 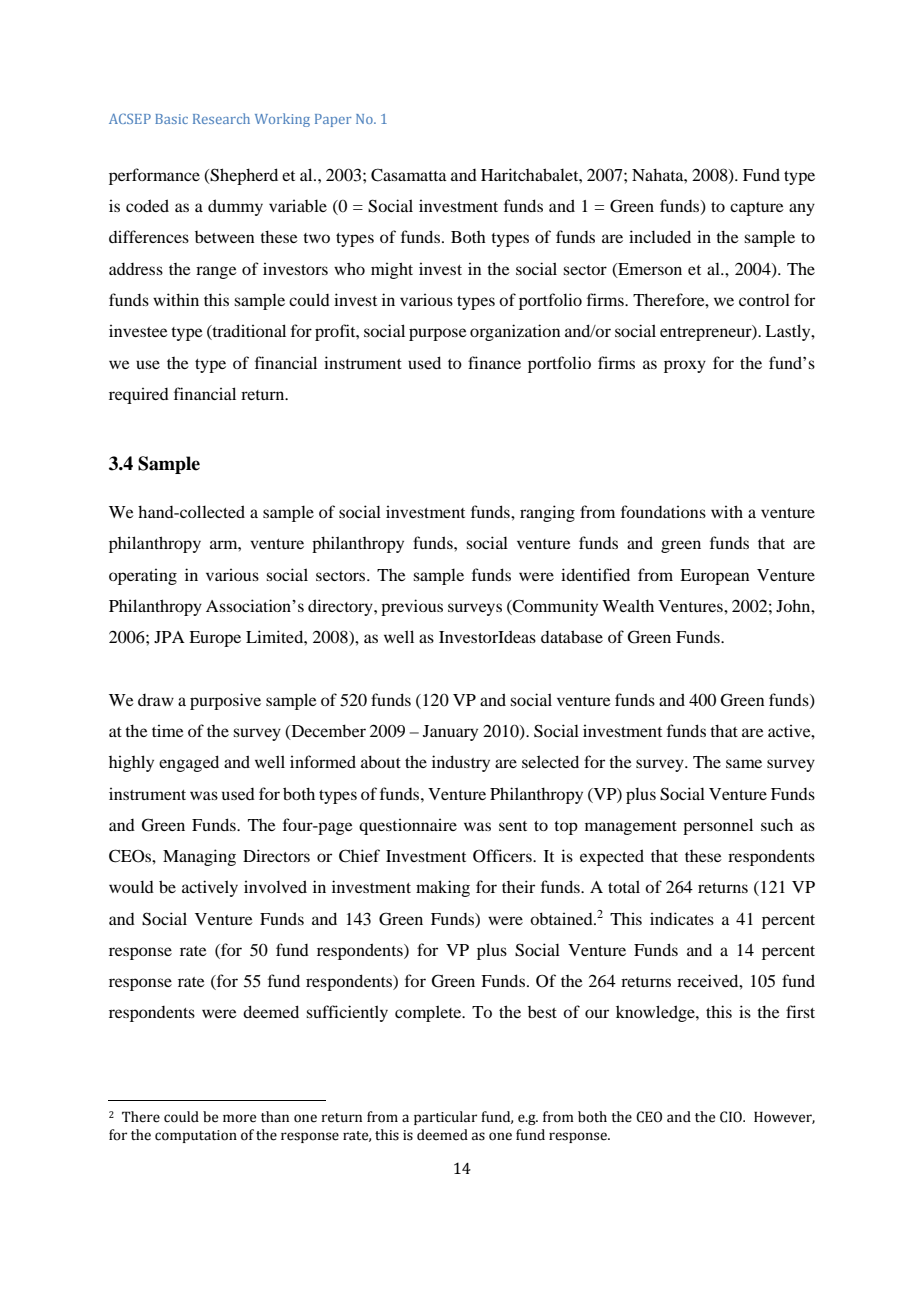 I want to click on more, so click(x=239, y=1118).
